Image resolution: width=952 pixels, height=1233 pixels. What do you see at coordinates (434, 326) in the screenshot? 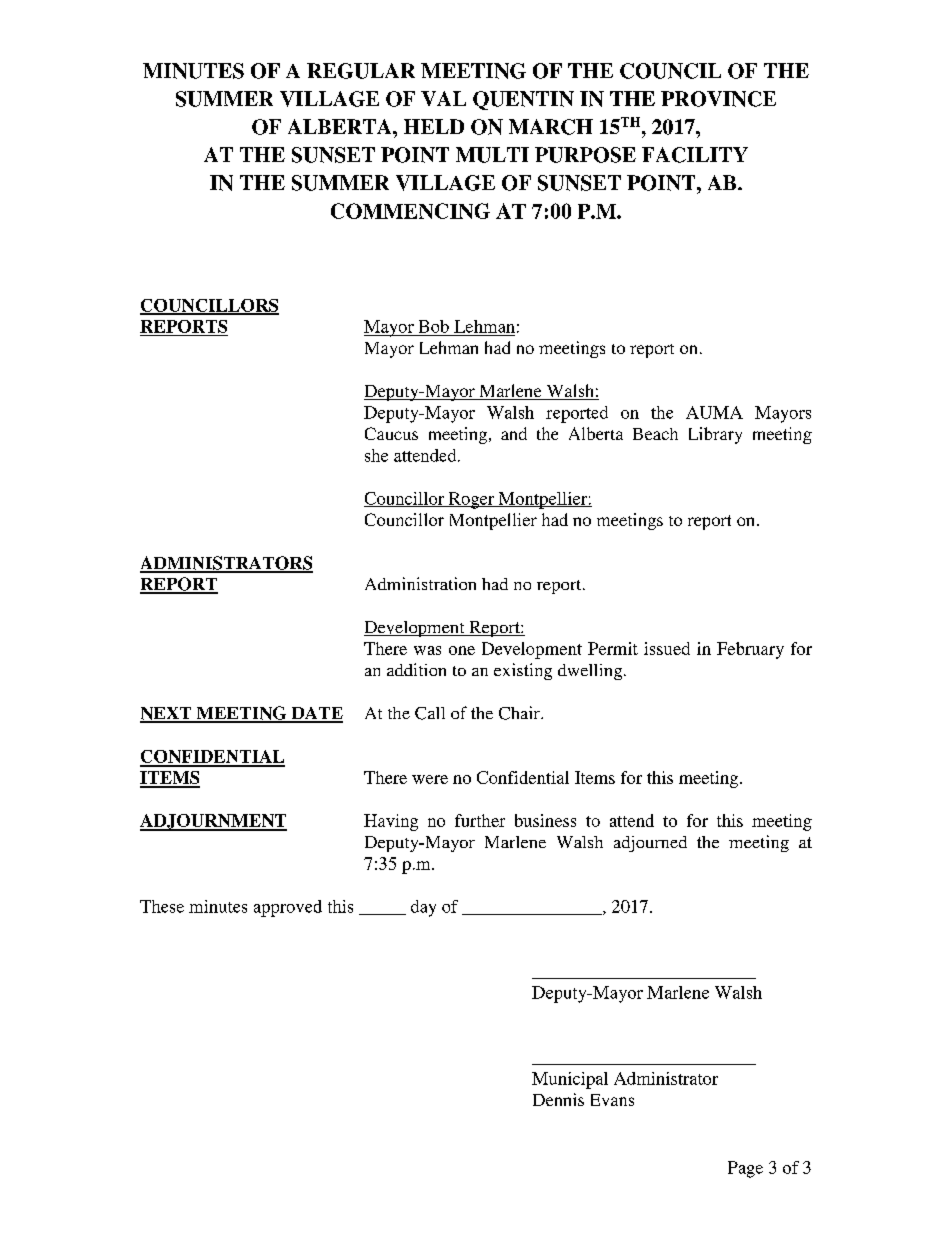
I see `Bob` at bounding box center [434, 326].
